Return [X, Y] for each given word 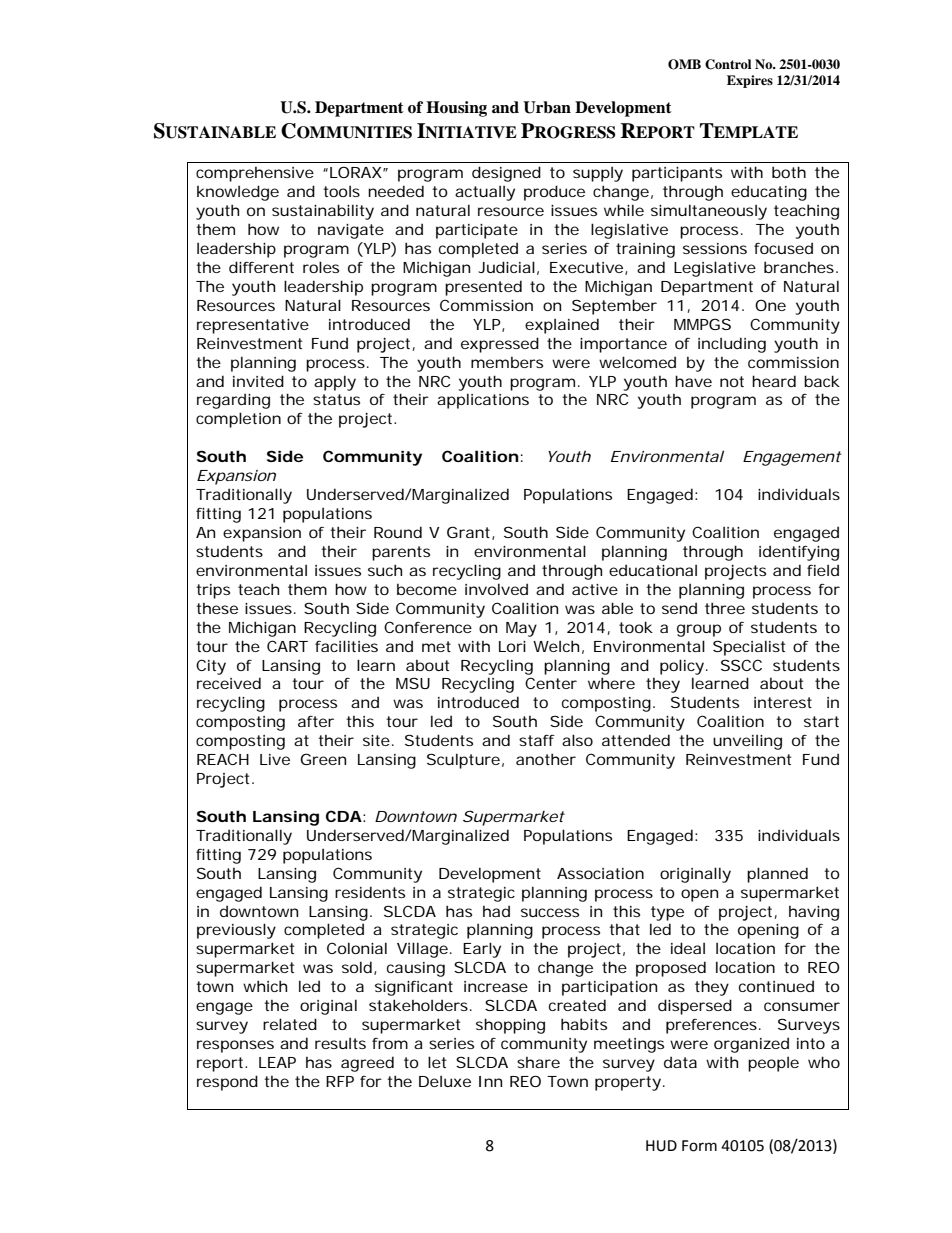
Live [275, 759]
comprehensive [255, 174]
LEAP [277, 1062]
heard [774, 381]
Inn [490, 1081]
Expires [750, 81]
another [546, 759]
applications [483, 401]
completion [238, 420]
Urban [547, 107]
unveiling [747, 742]
